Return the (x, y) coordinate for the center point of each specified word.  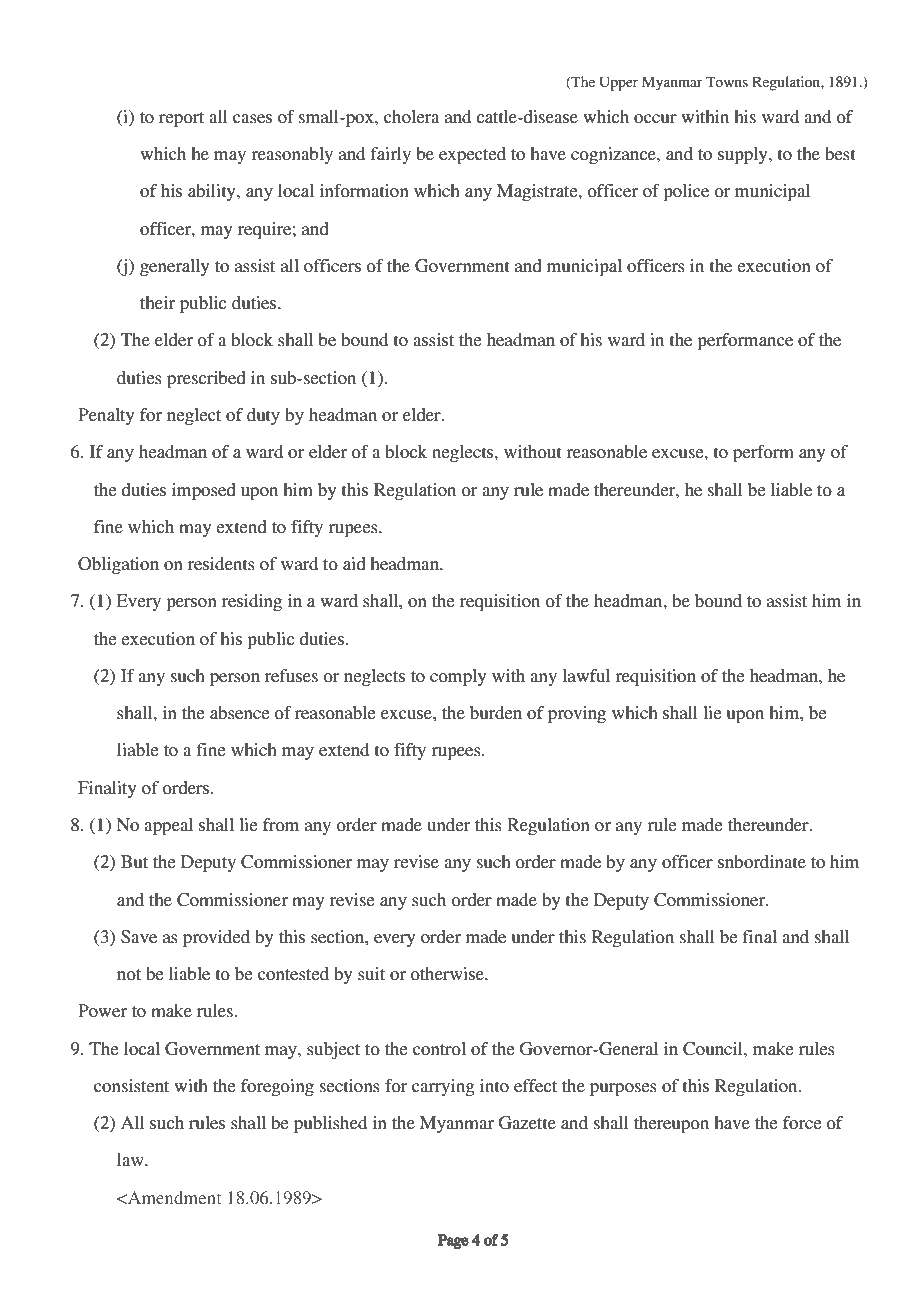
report (181, 119)
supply (744, 155)
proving (577, 714)
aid (354, 563)
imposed (204, 491)
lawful (586, 675)
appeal (168, 826)
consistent (131, 1085)
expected (472, 155)
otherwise (448, 973)
